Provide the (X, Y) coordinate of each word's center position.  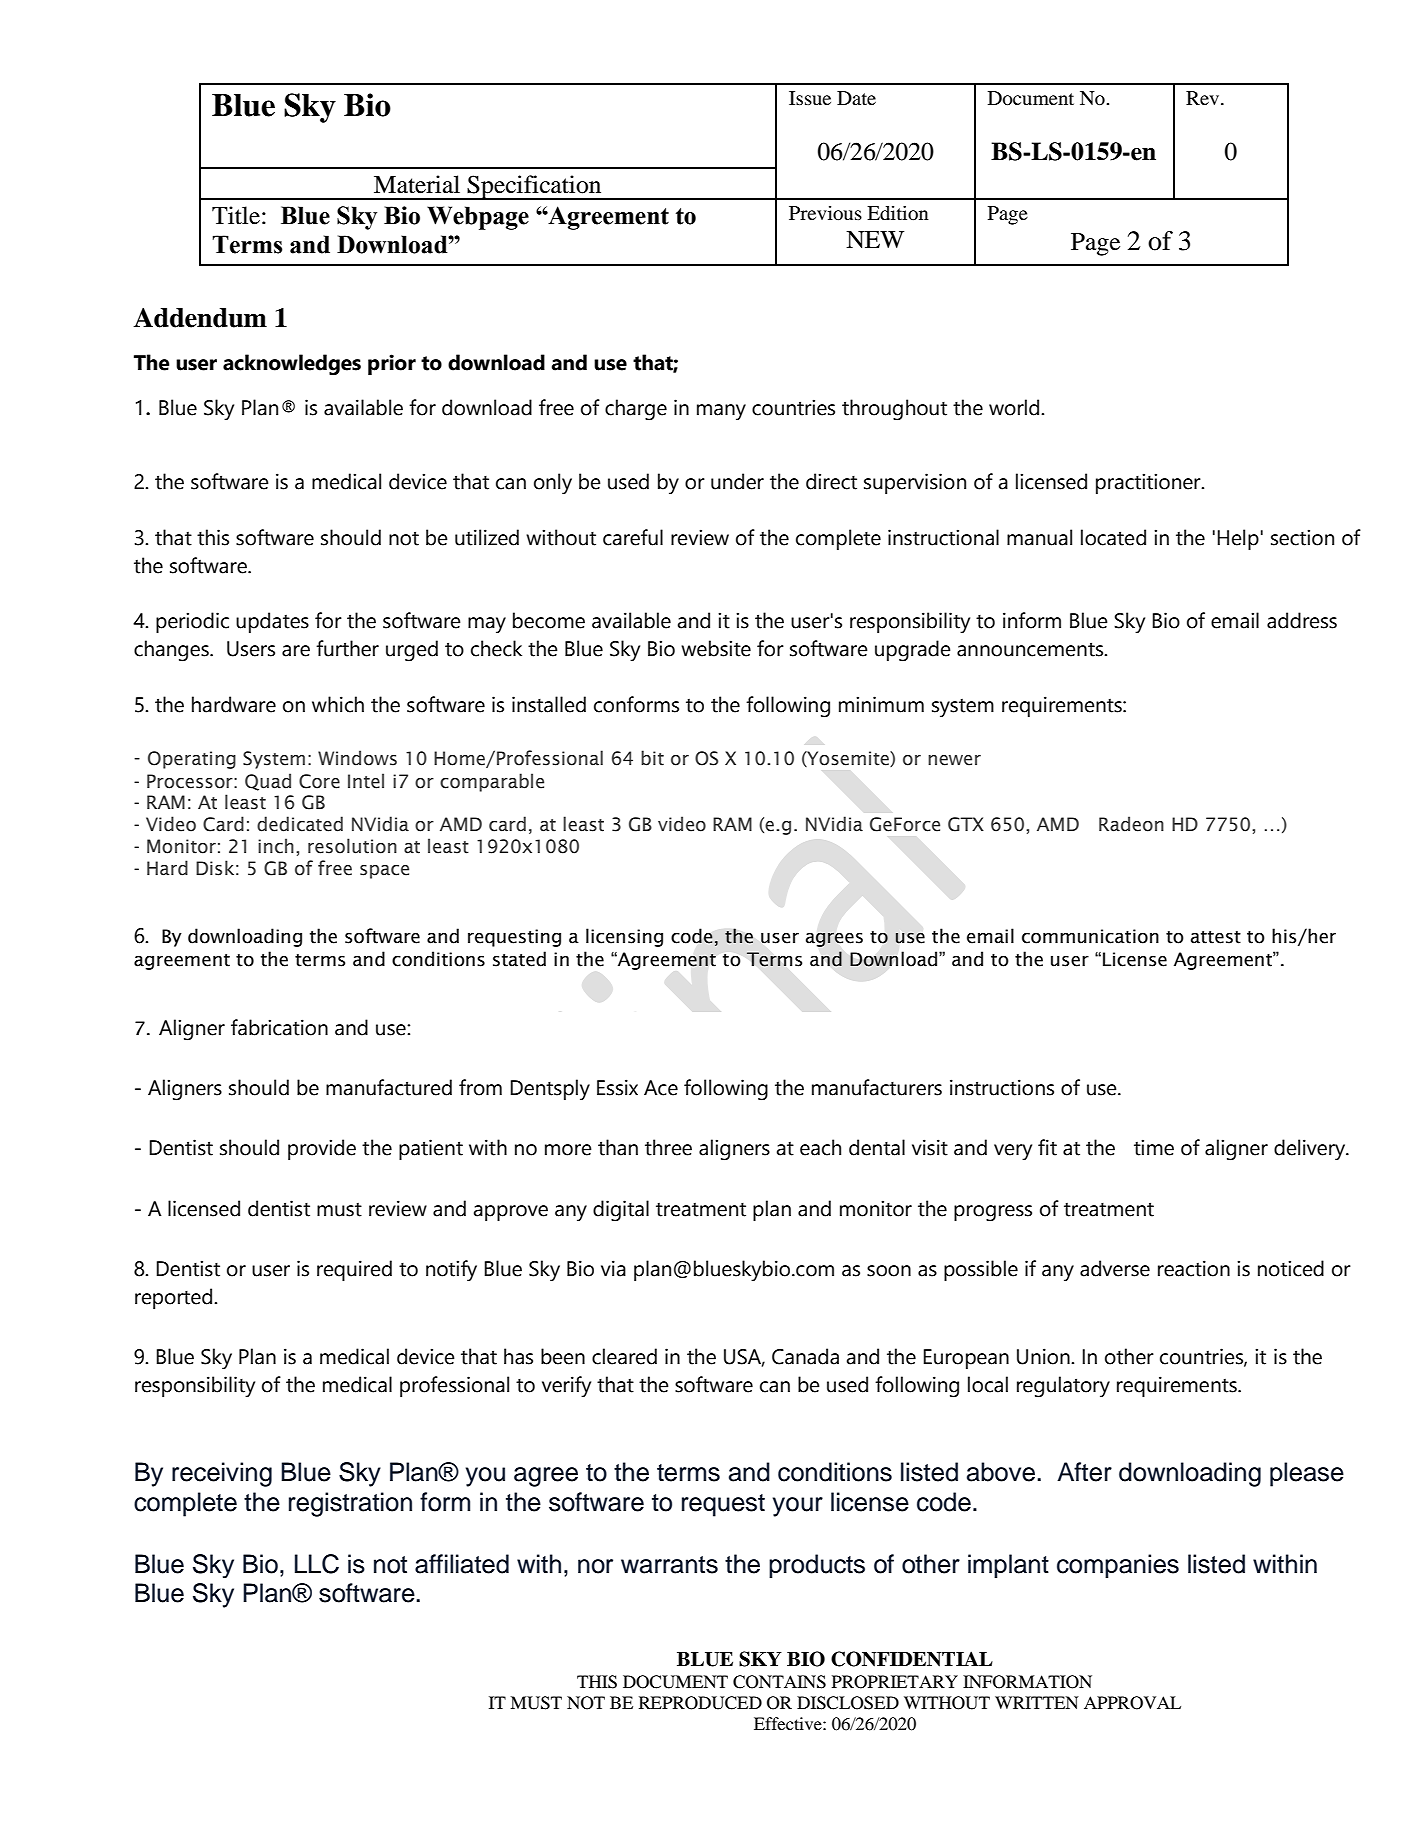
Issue (810, 98)
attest (1216, 937)
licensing (624, 937)
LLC (317, 1564)
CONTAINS (779, 1682)
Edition (898, 213)
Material (417, 184)
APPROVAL (1132, 1703)
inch (276, 846)
